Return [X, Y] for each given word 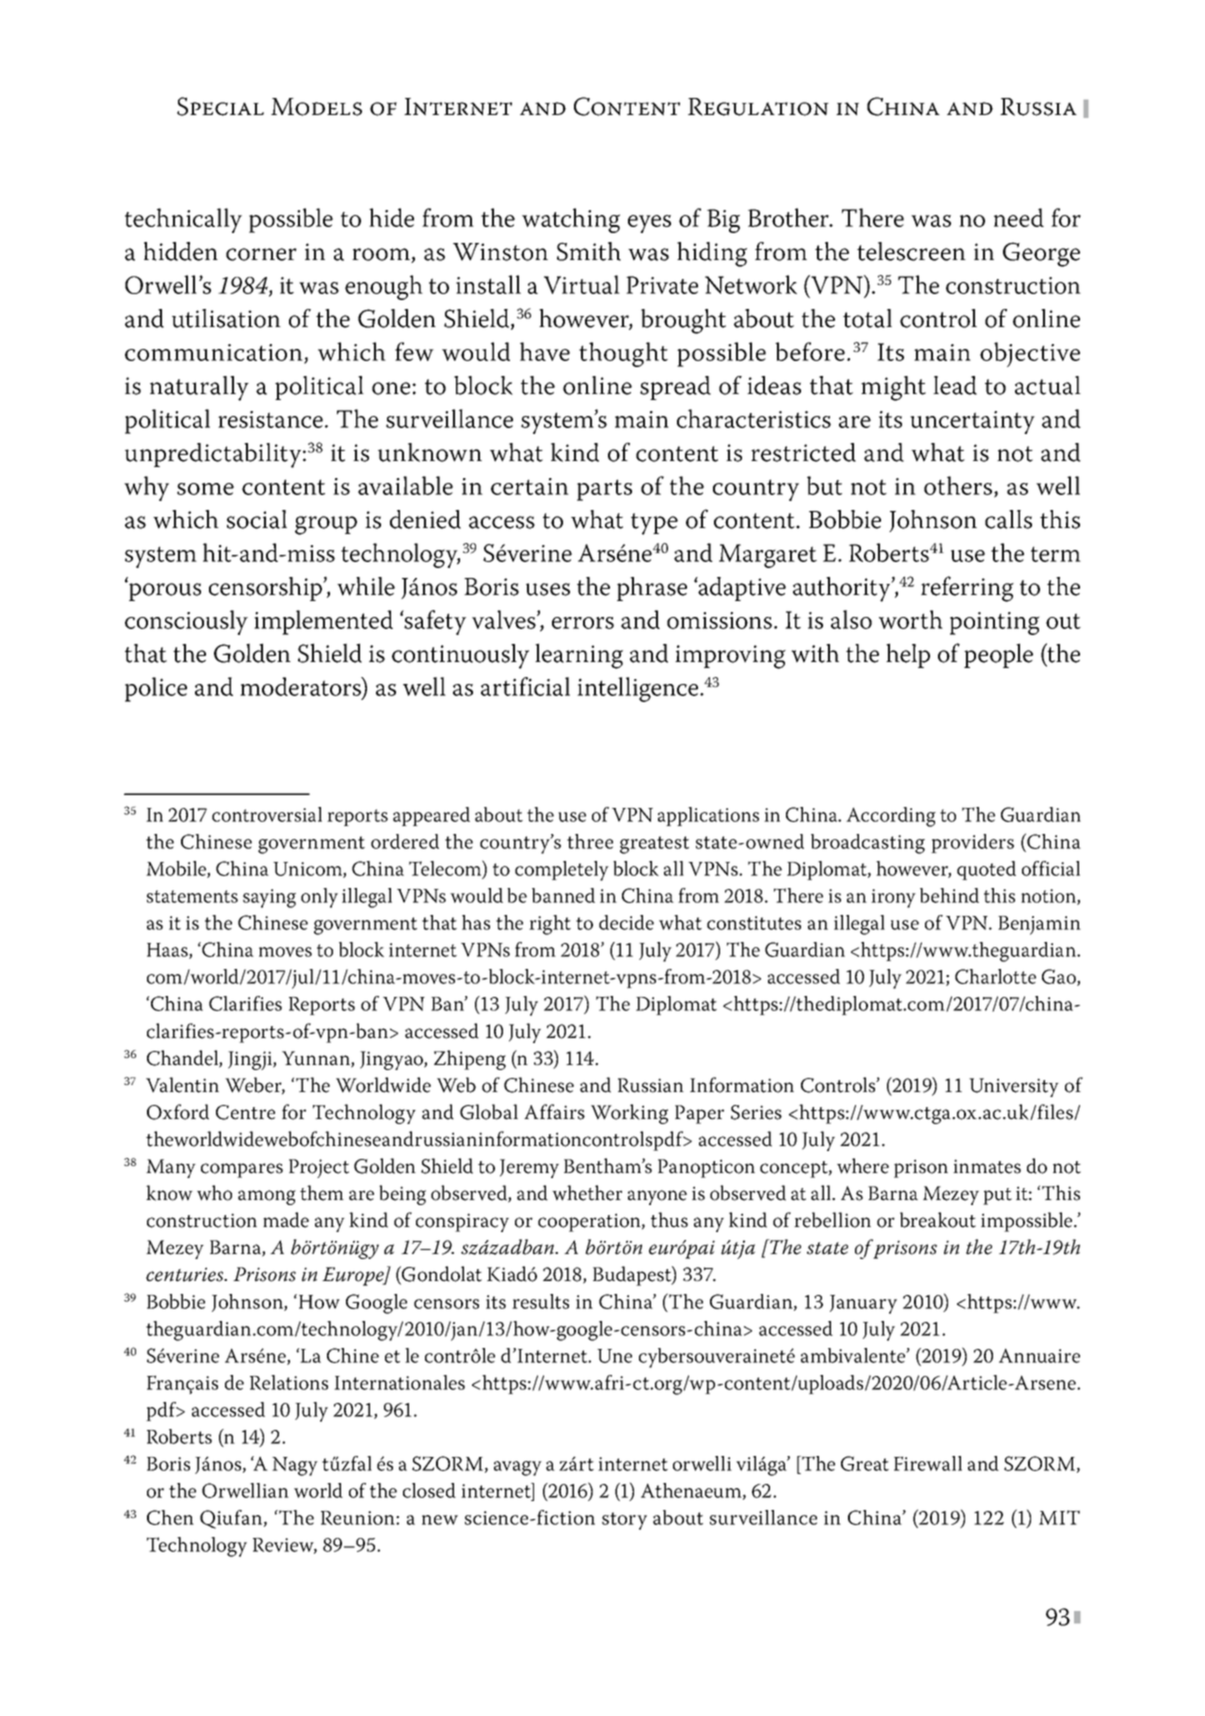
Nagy [295, 1466]
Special [220, 106]
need [1019, 217]
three [590, 841]
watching [571, 220]
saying [269, 898]
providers [972, 843]
